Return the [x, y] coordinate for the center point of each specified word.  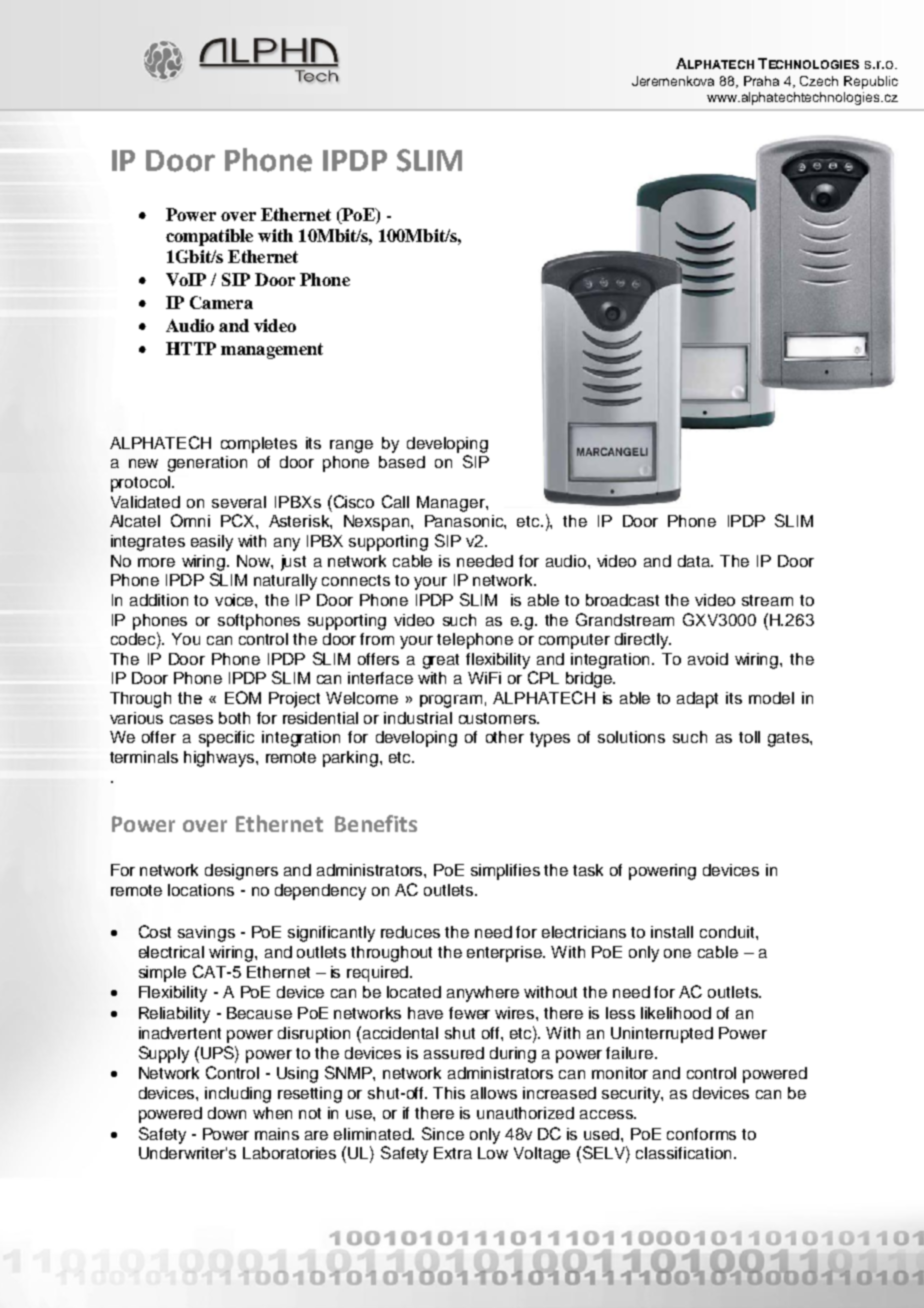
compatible [209, 237]
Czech [819, 81]
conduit [728, 932]
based [402, 462]
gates [789, 739]
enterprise [506, 954]
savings [206, 934]
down [227, 1113]
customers [498, 718]
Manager [452, 504]
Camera [221, 302]
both [234, 718]
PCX [239, 520]
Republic [871, 82]
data [695, 561]
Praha [761, 81]
